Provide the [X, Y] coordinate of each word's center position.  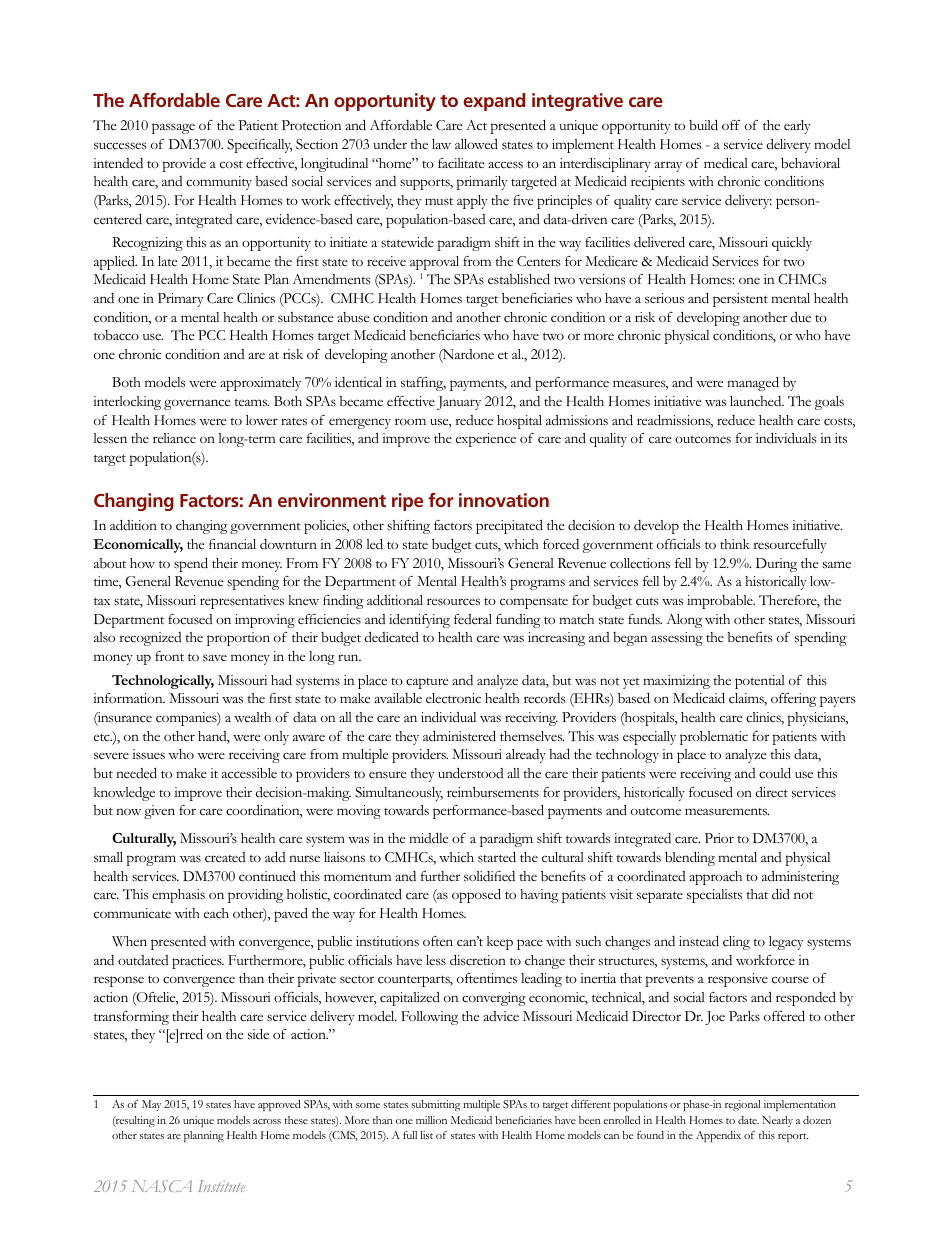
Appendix [718, 1136]
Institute [222, 1186]
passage [173, 128]
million [431, 1120]
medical [726, 163]
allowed [476, 144]
